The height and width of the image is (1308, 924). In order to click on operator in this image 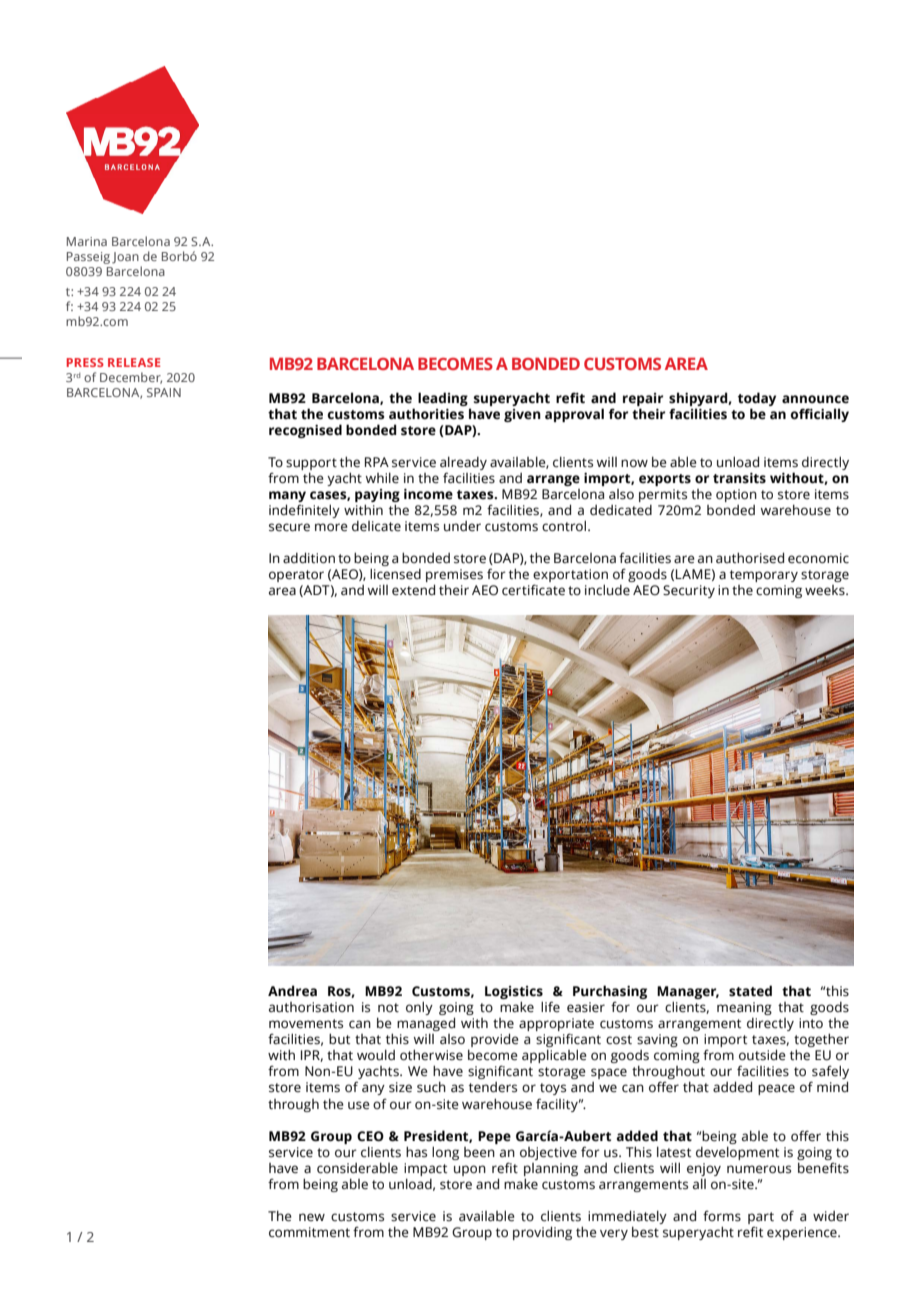, I will do `click(296, 576)`.
